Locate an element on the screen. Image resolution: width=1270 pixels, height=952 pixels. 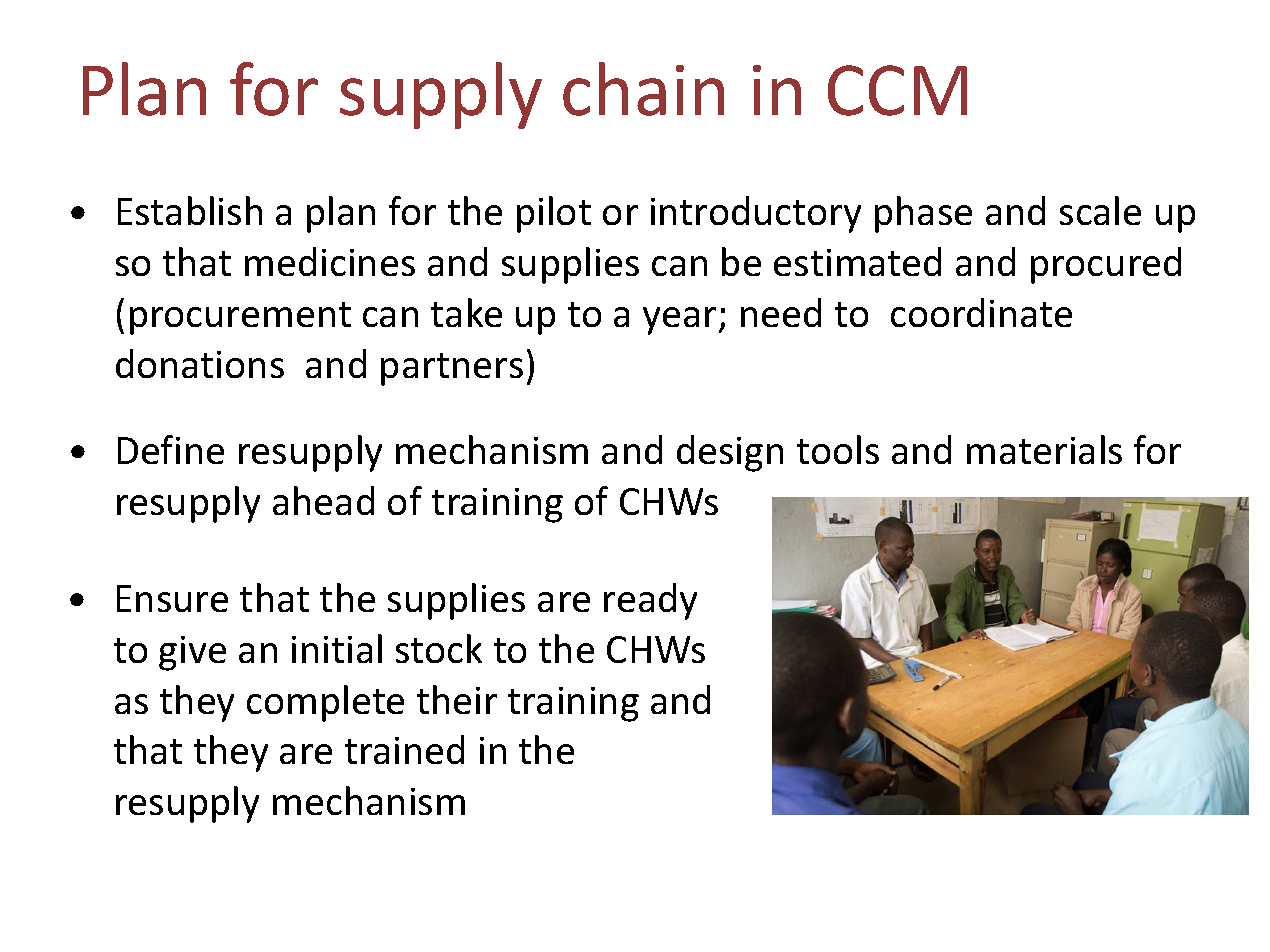
design is located at coordinates (730, 453).
